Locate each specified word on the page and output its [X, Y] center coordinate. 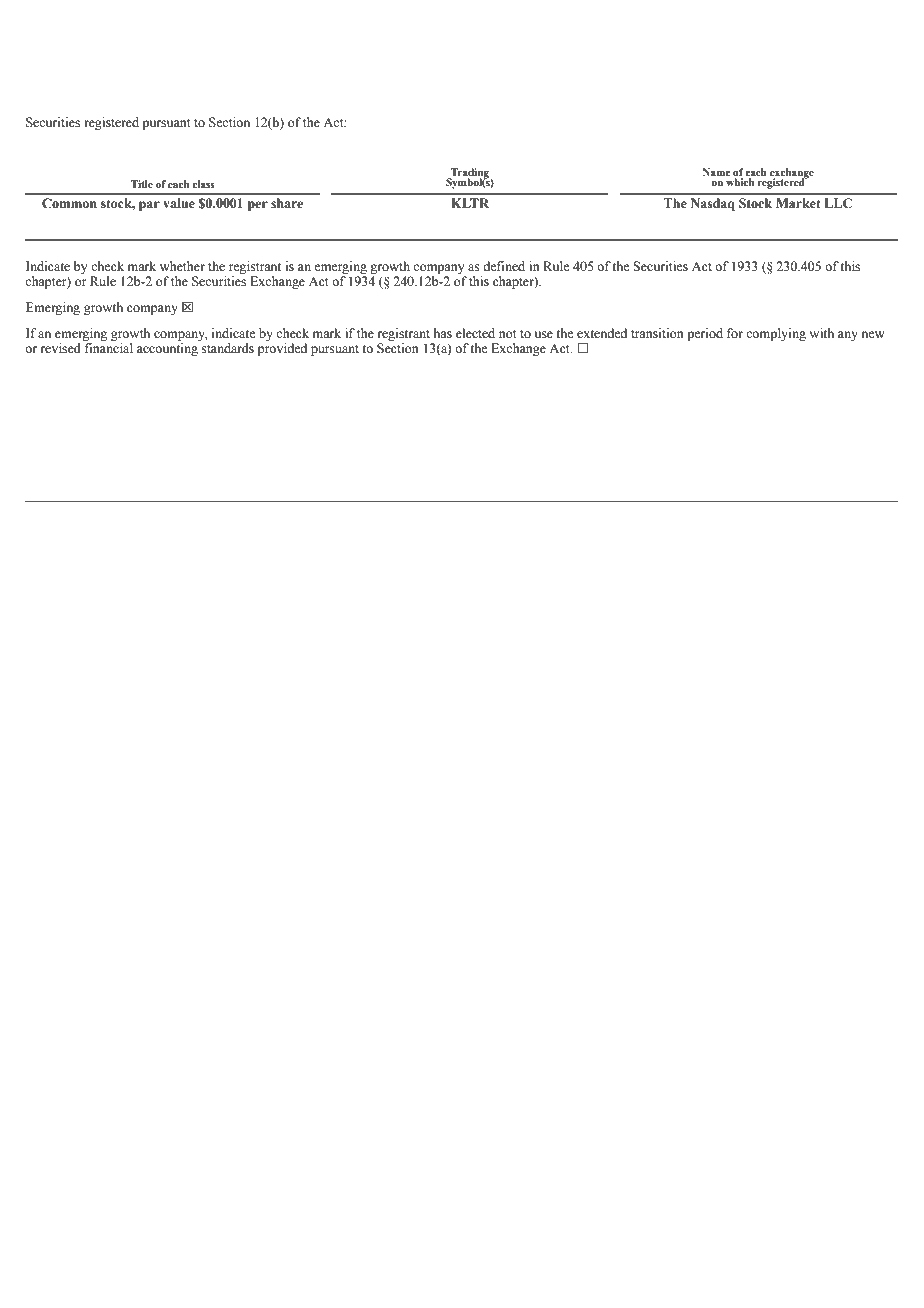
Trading [470, 174]
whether [182, 266]
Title [142, 184]
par [149, 206]
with [821, 333]
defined [504, 266]
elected [475, 333]
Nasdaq [713, 204]
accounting [168, 348]
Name [716, 172]
